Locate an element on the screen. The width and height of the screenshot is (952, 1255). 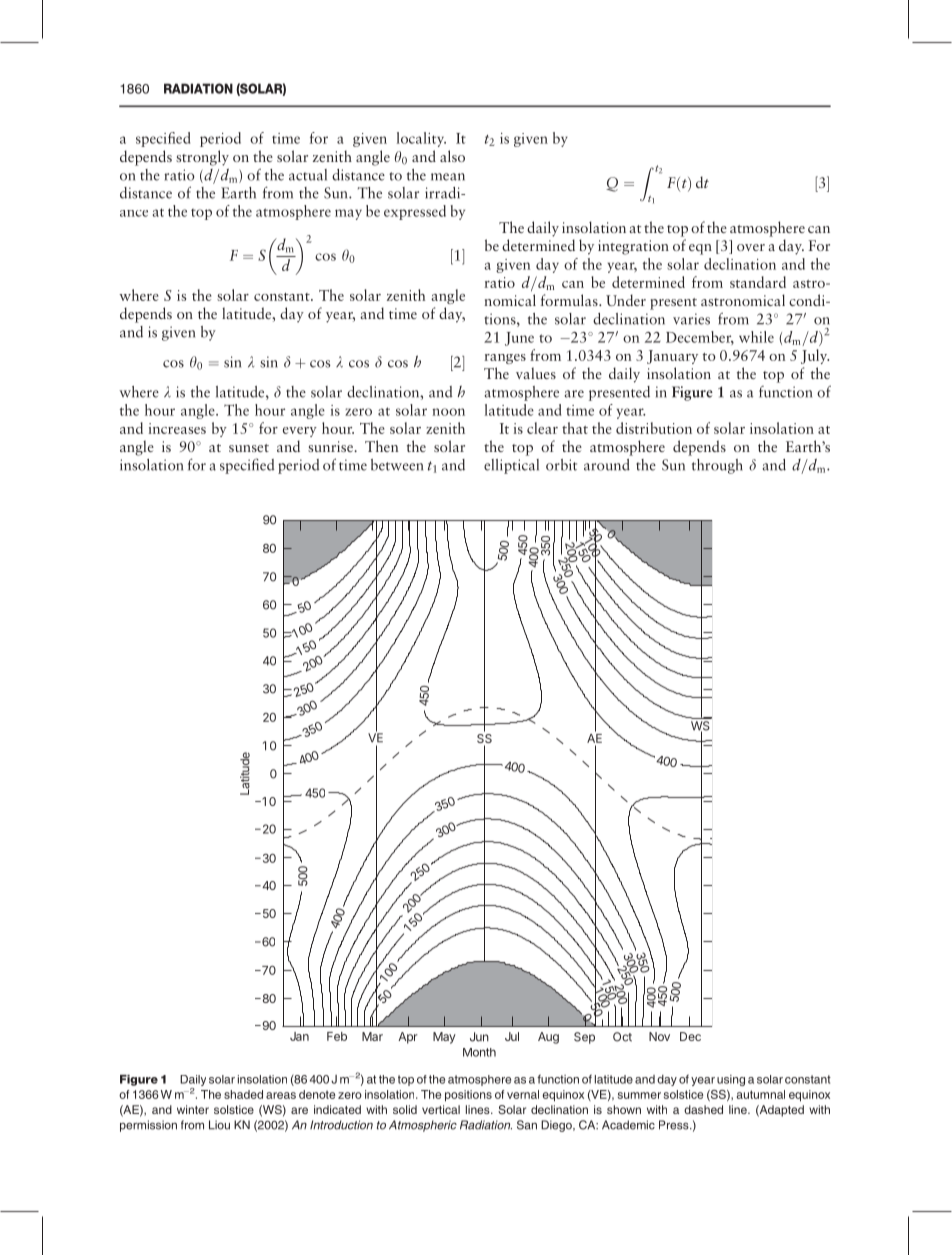
over is located at coordinates (751, 247).
